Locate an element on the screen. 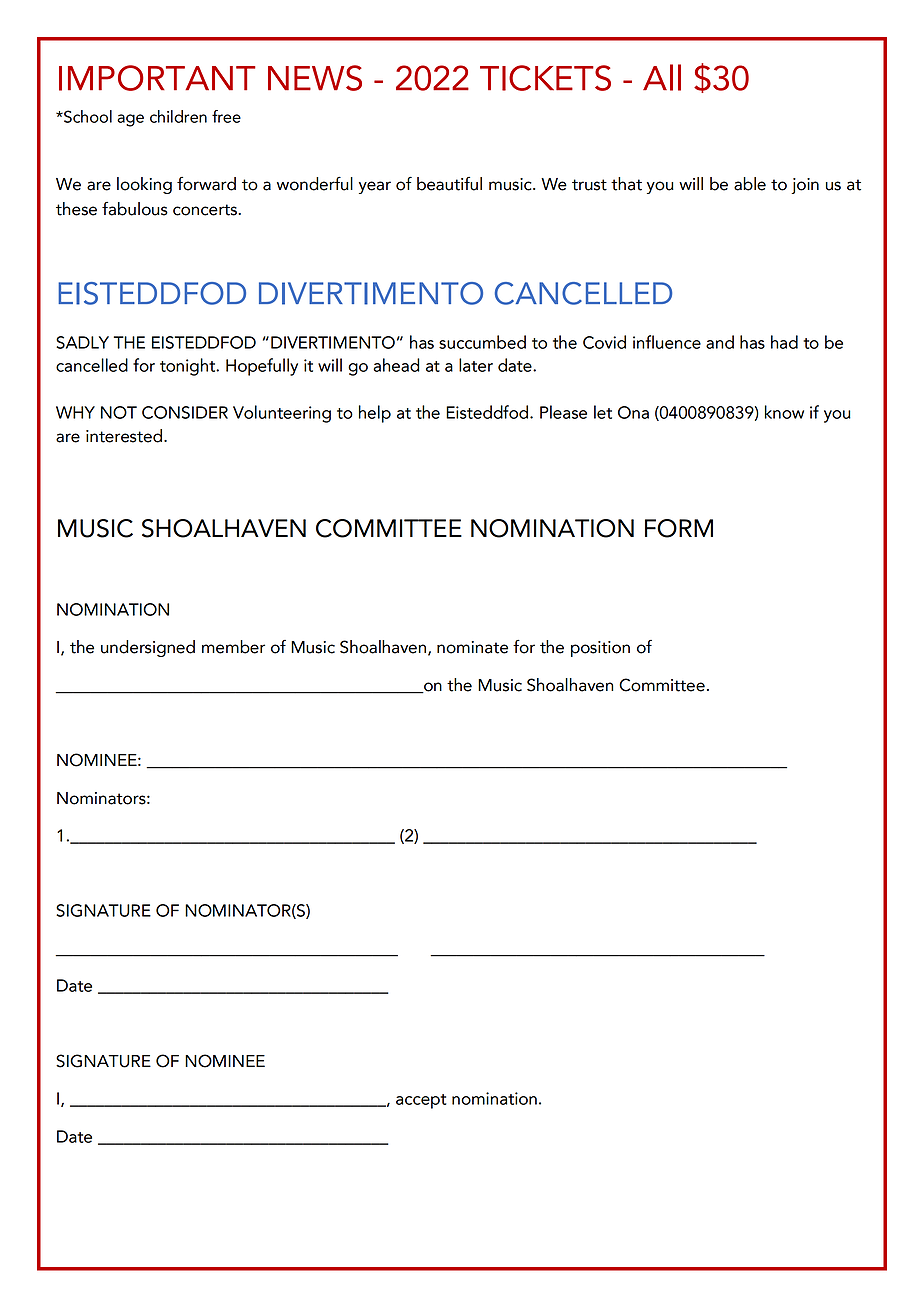 This screenshot has width=924, height=1308. and is located at coordinates (720, 342).
